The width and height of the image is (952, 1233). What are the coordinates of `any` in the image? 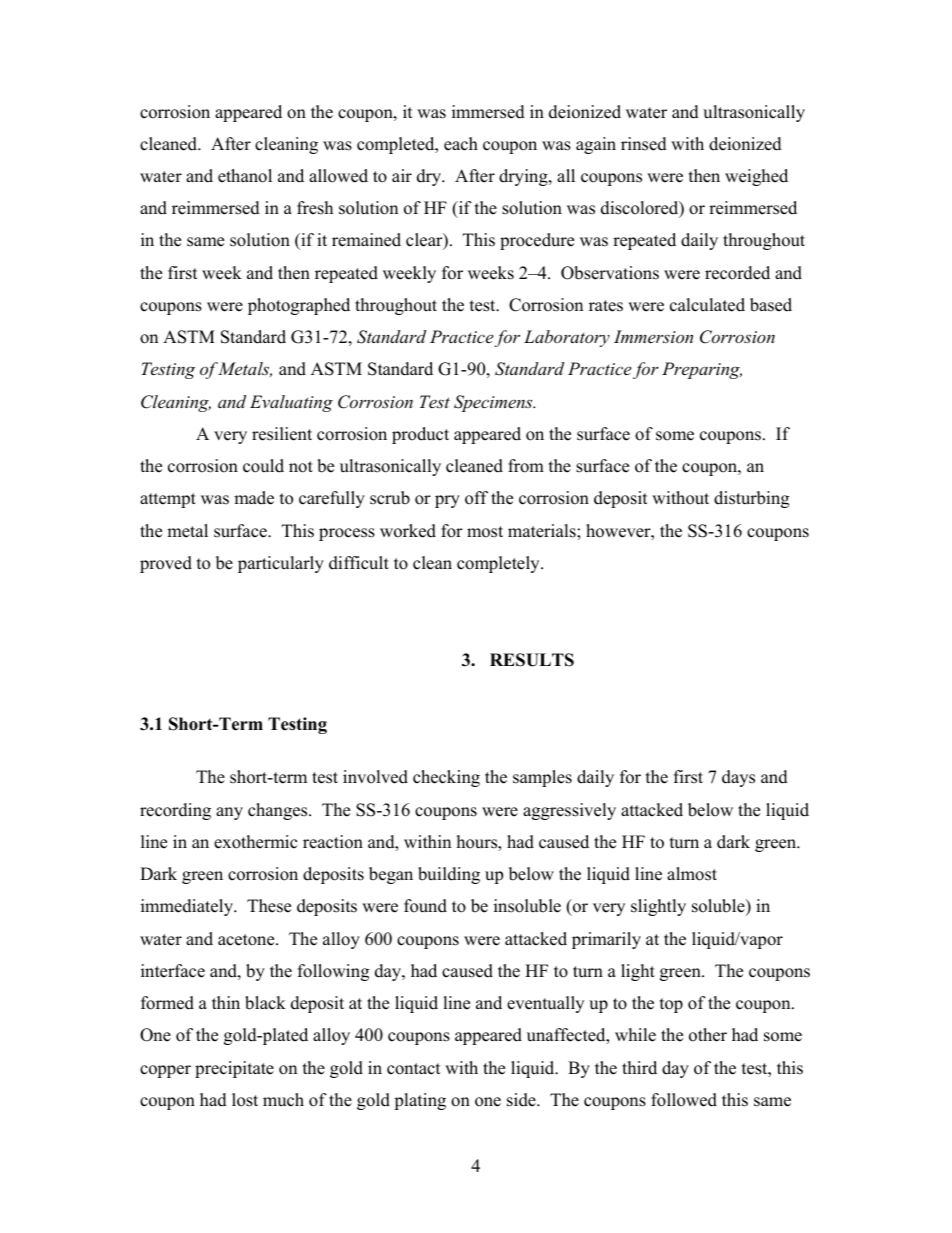 It's located at (229, 813).
